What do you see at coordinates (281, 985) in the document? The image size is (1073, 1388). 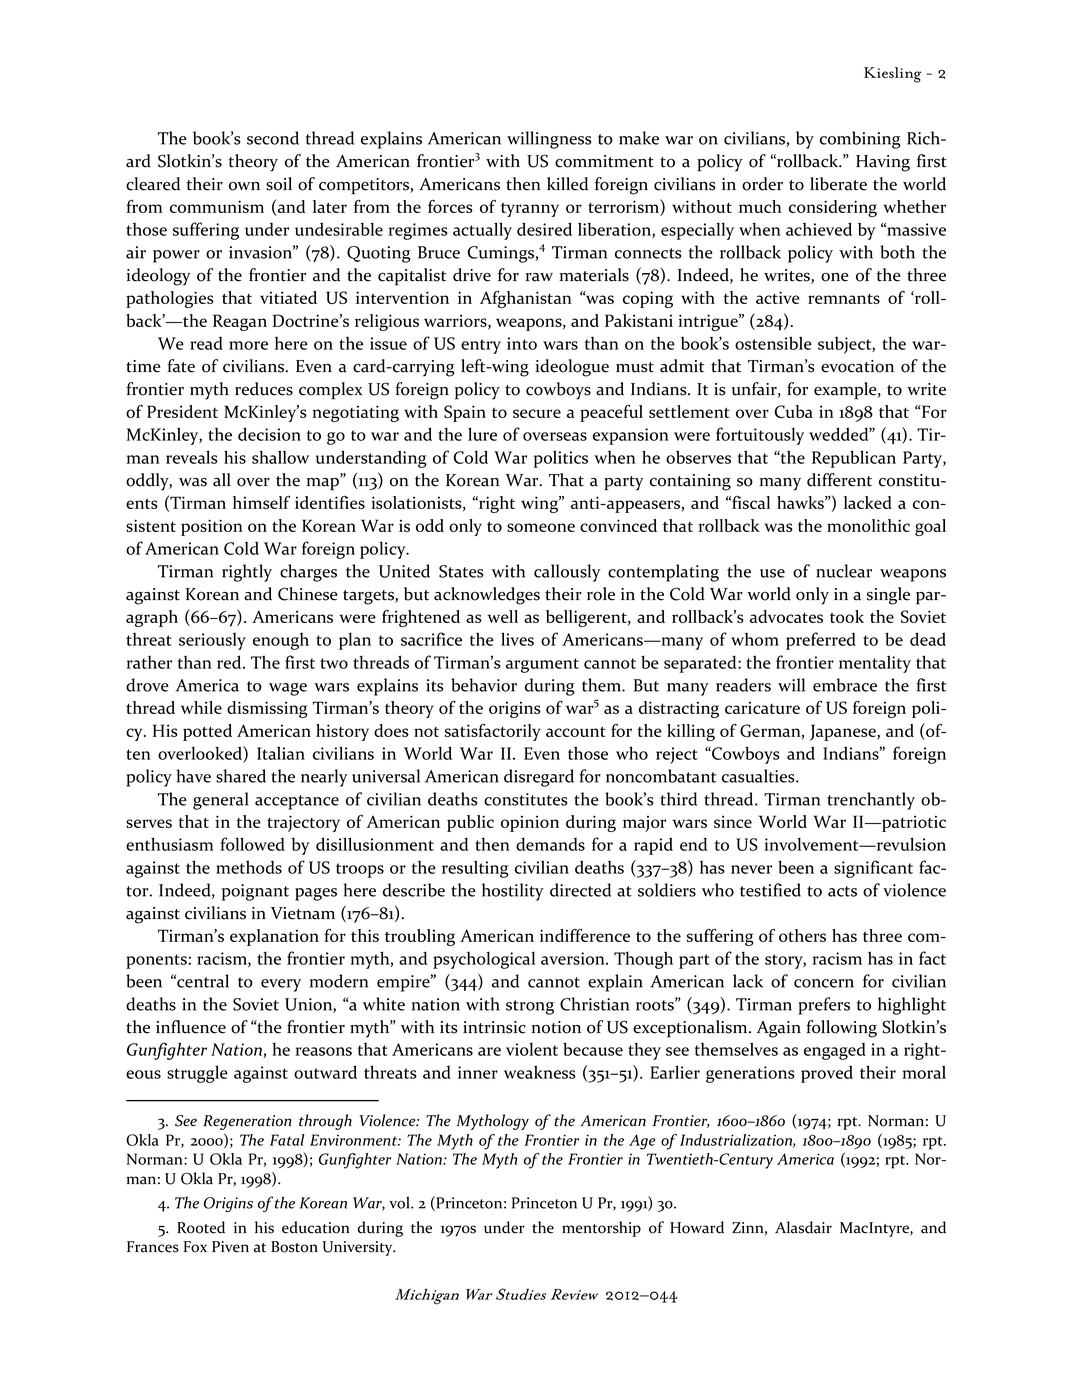 I see `every` at bounding box center [281, 985].
